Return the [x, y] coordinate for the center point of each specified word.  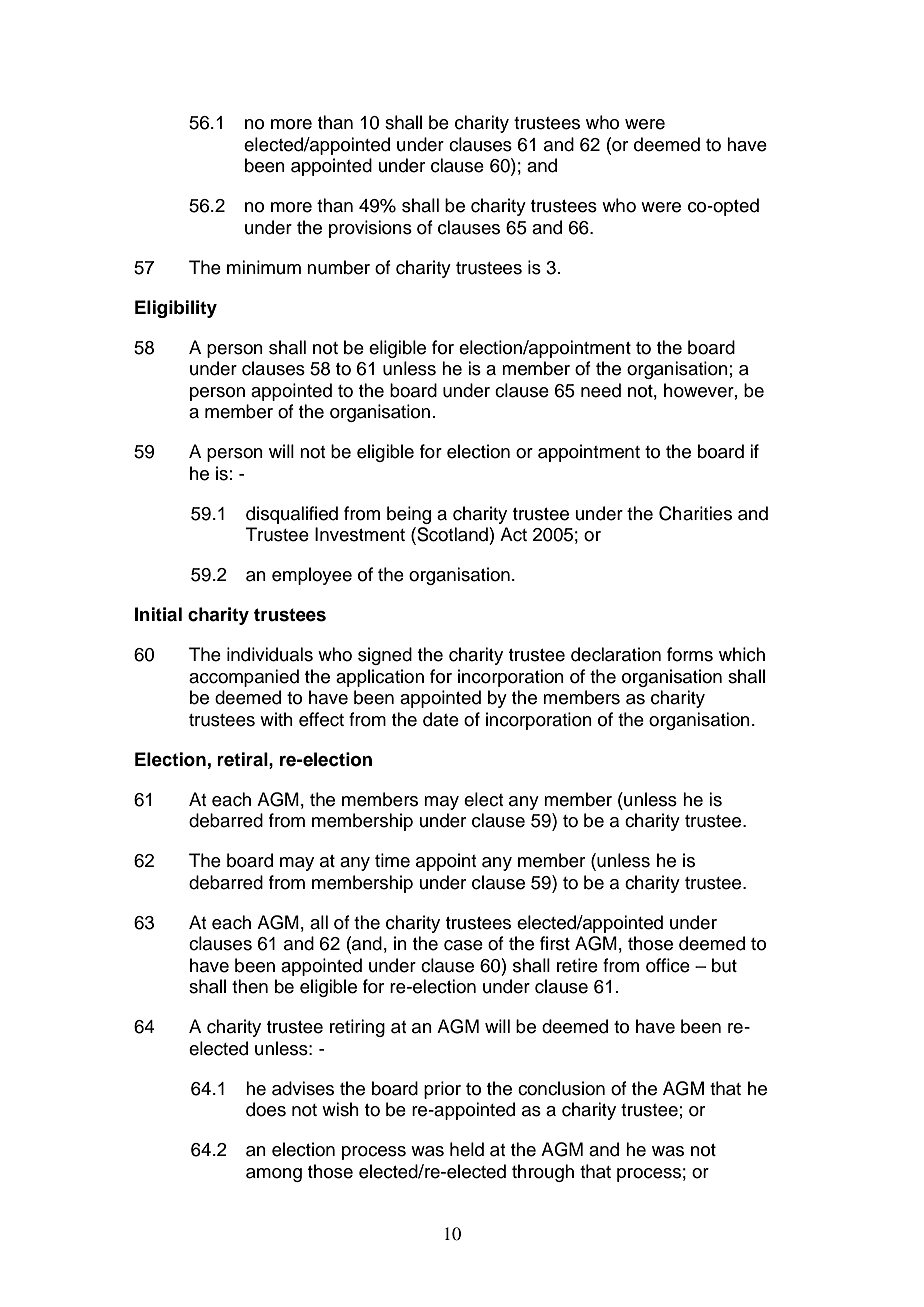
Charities [695, 513]
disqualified [292, 515]
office [668, 965]
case [463, 945]
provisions [370, 229]
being [409, 515]
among [274, 1175]
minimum [264, 267]
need [601, 390]
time [392, 860]
